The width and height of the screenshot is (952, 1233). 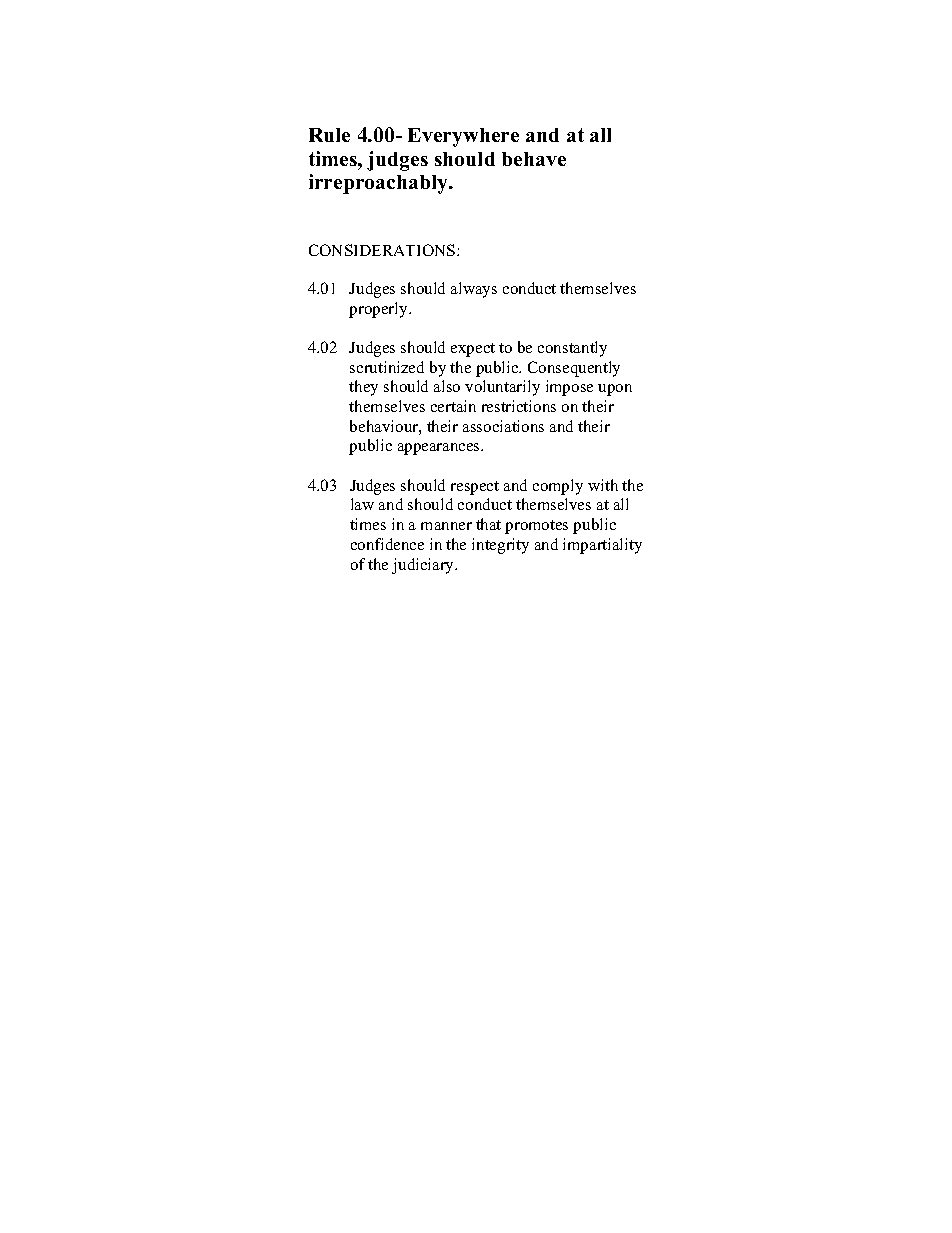 I want to click on certain, so click(x=453, y=406).
